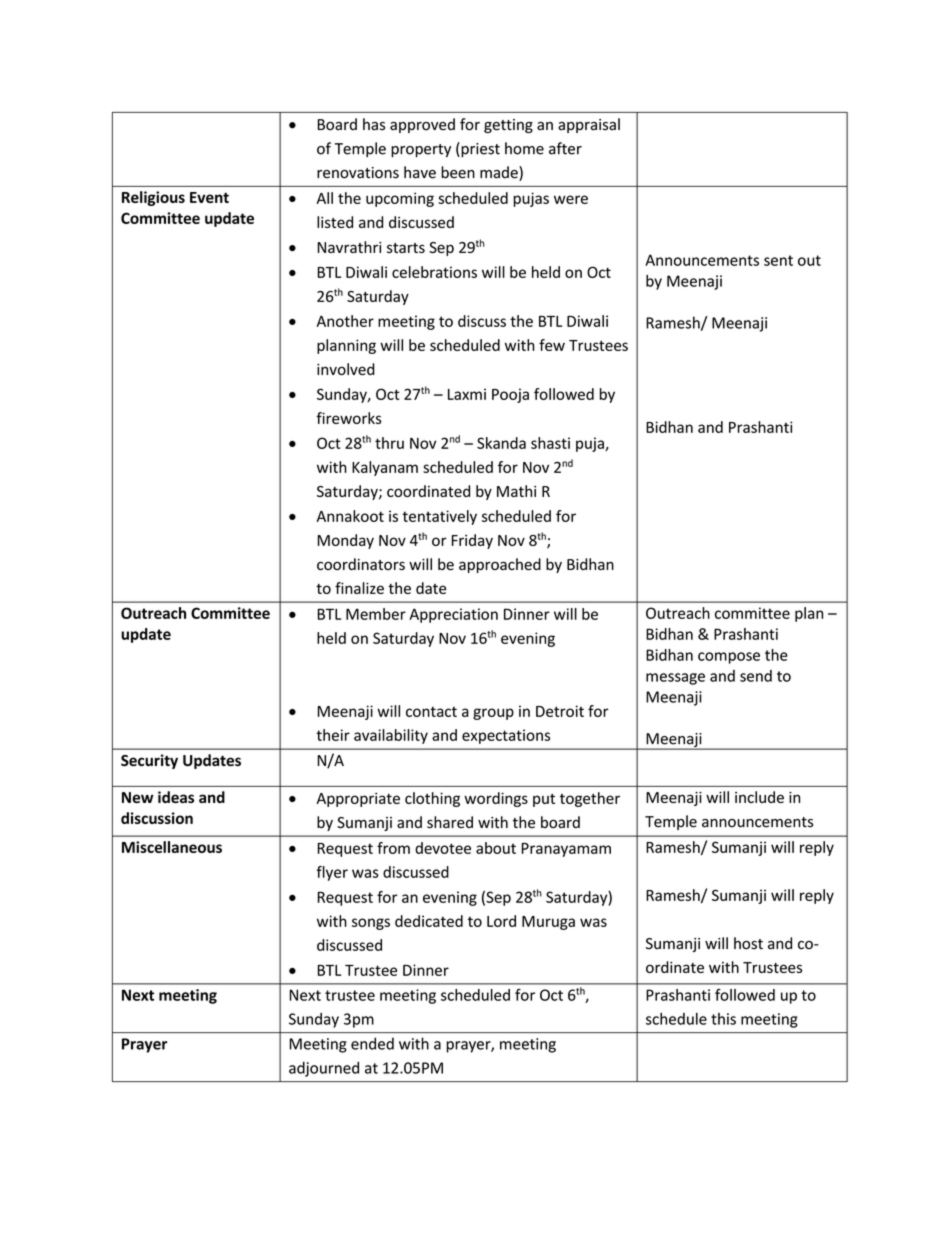 Image resolution: width=952 pixels, height=1233 pixels. I want to click on thru, so click(389, 443).
